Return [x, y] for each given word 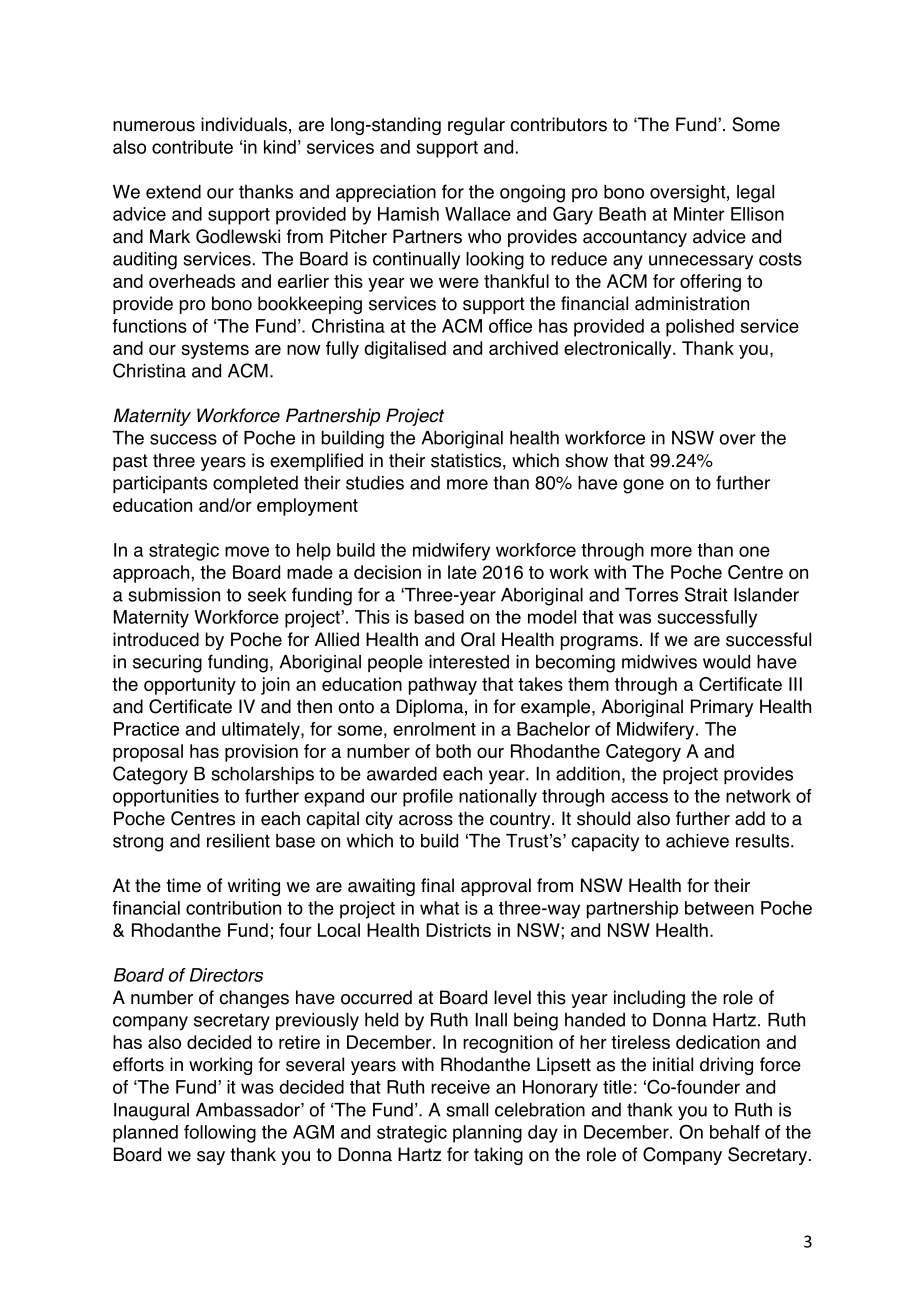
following [220, 1134]
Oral [478, 639]
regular [476, 126]
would [726, 662]
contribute [192, 147]
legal [755, 194]
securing [167, 664]
